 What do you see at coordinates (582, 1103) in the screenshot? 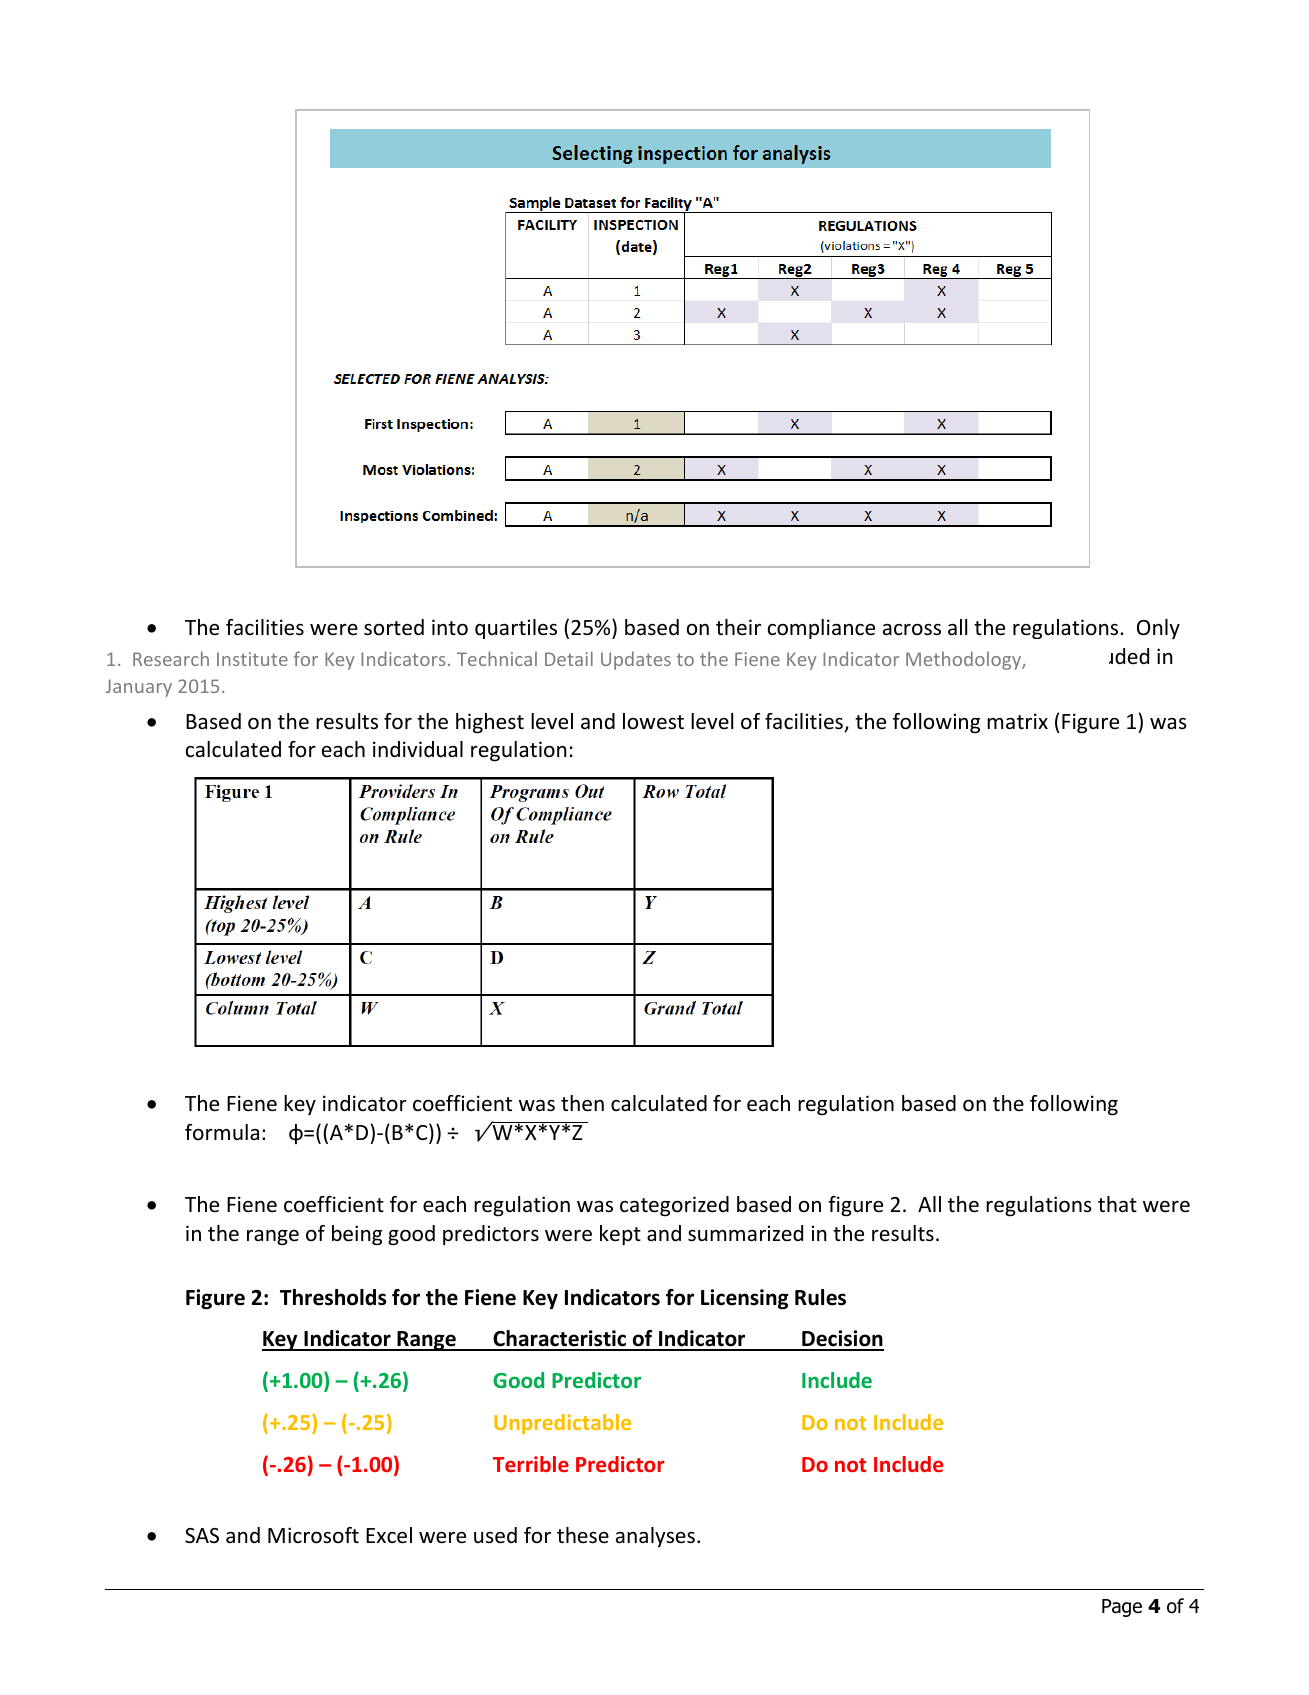
I see `then` at bounding box center [582, 1103].
